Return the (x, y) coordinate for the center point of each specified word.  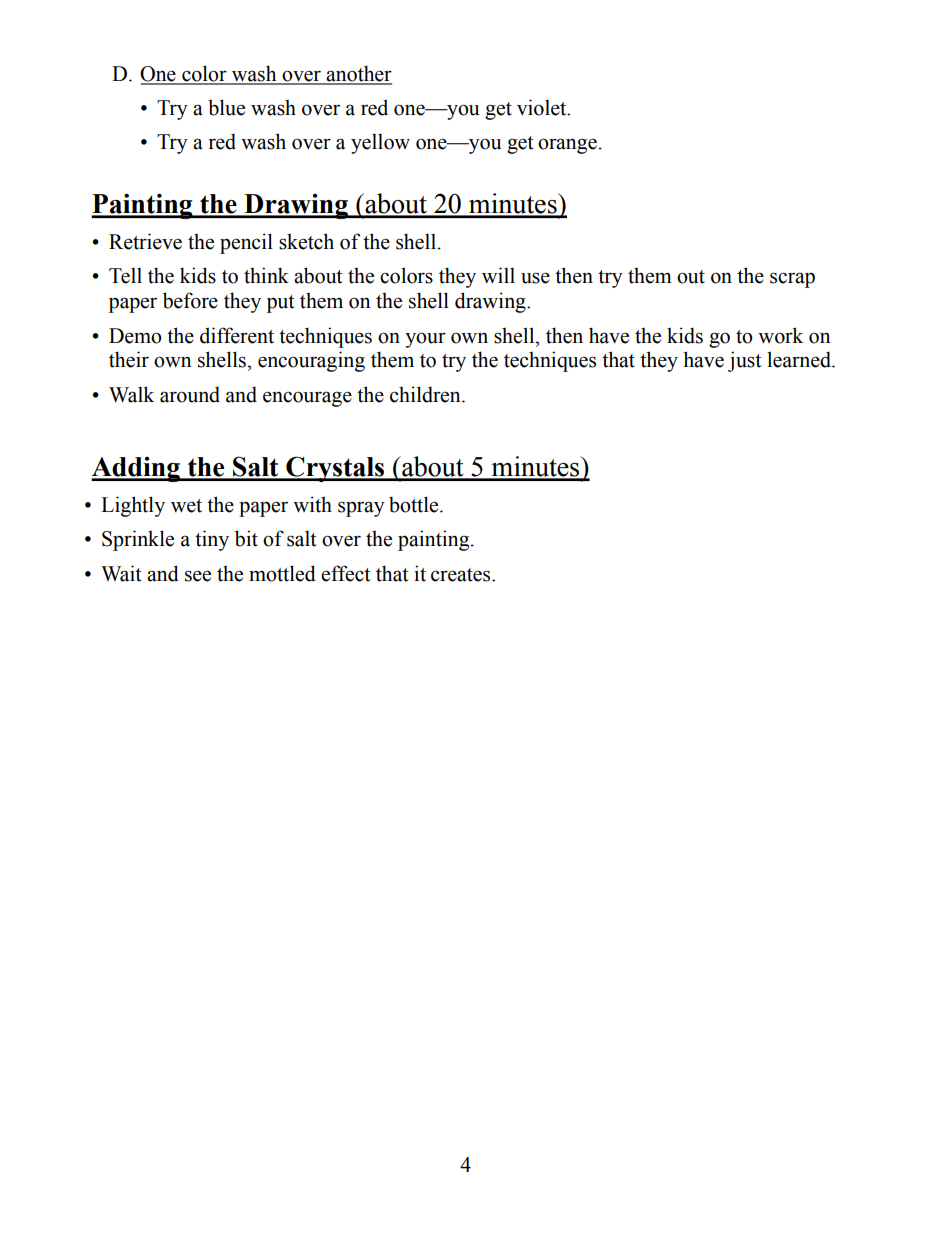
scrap (792, 280)
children (426, 394)
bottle (415, 504)
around (190, 394)
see (198, 576)
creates (462, 575)
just (744, 361)
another (358, 74)
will (498, 275)
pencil (246, 243)
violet (543, 107)
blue (226, 107)
